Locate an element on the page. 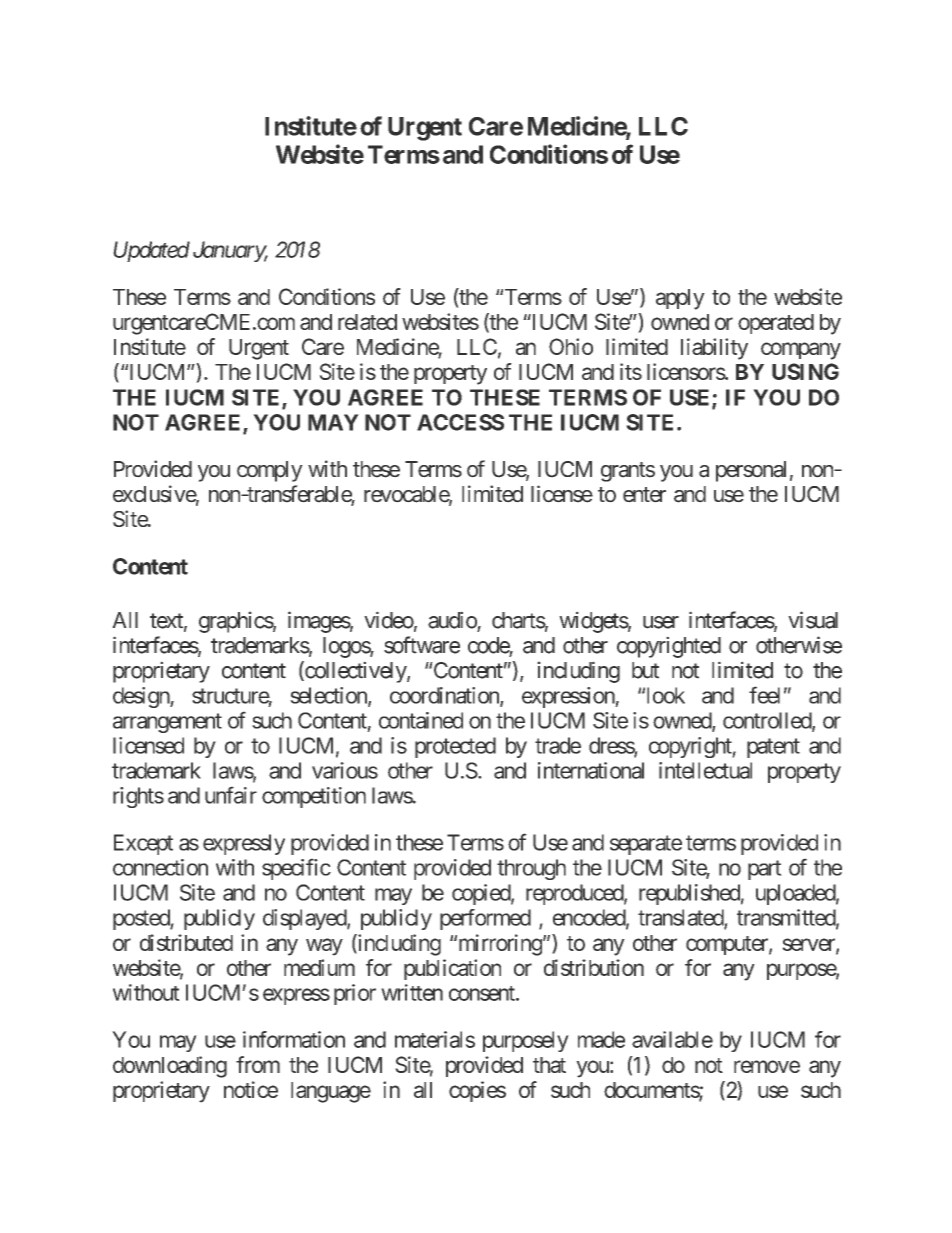 The image size is (952, 1233). that is located at coordinates (549, 1065).
